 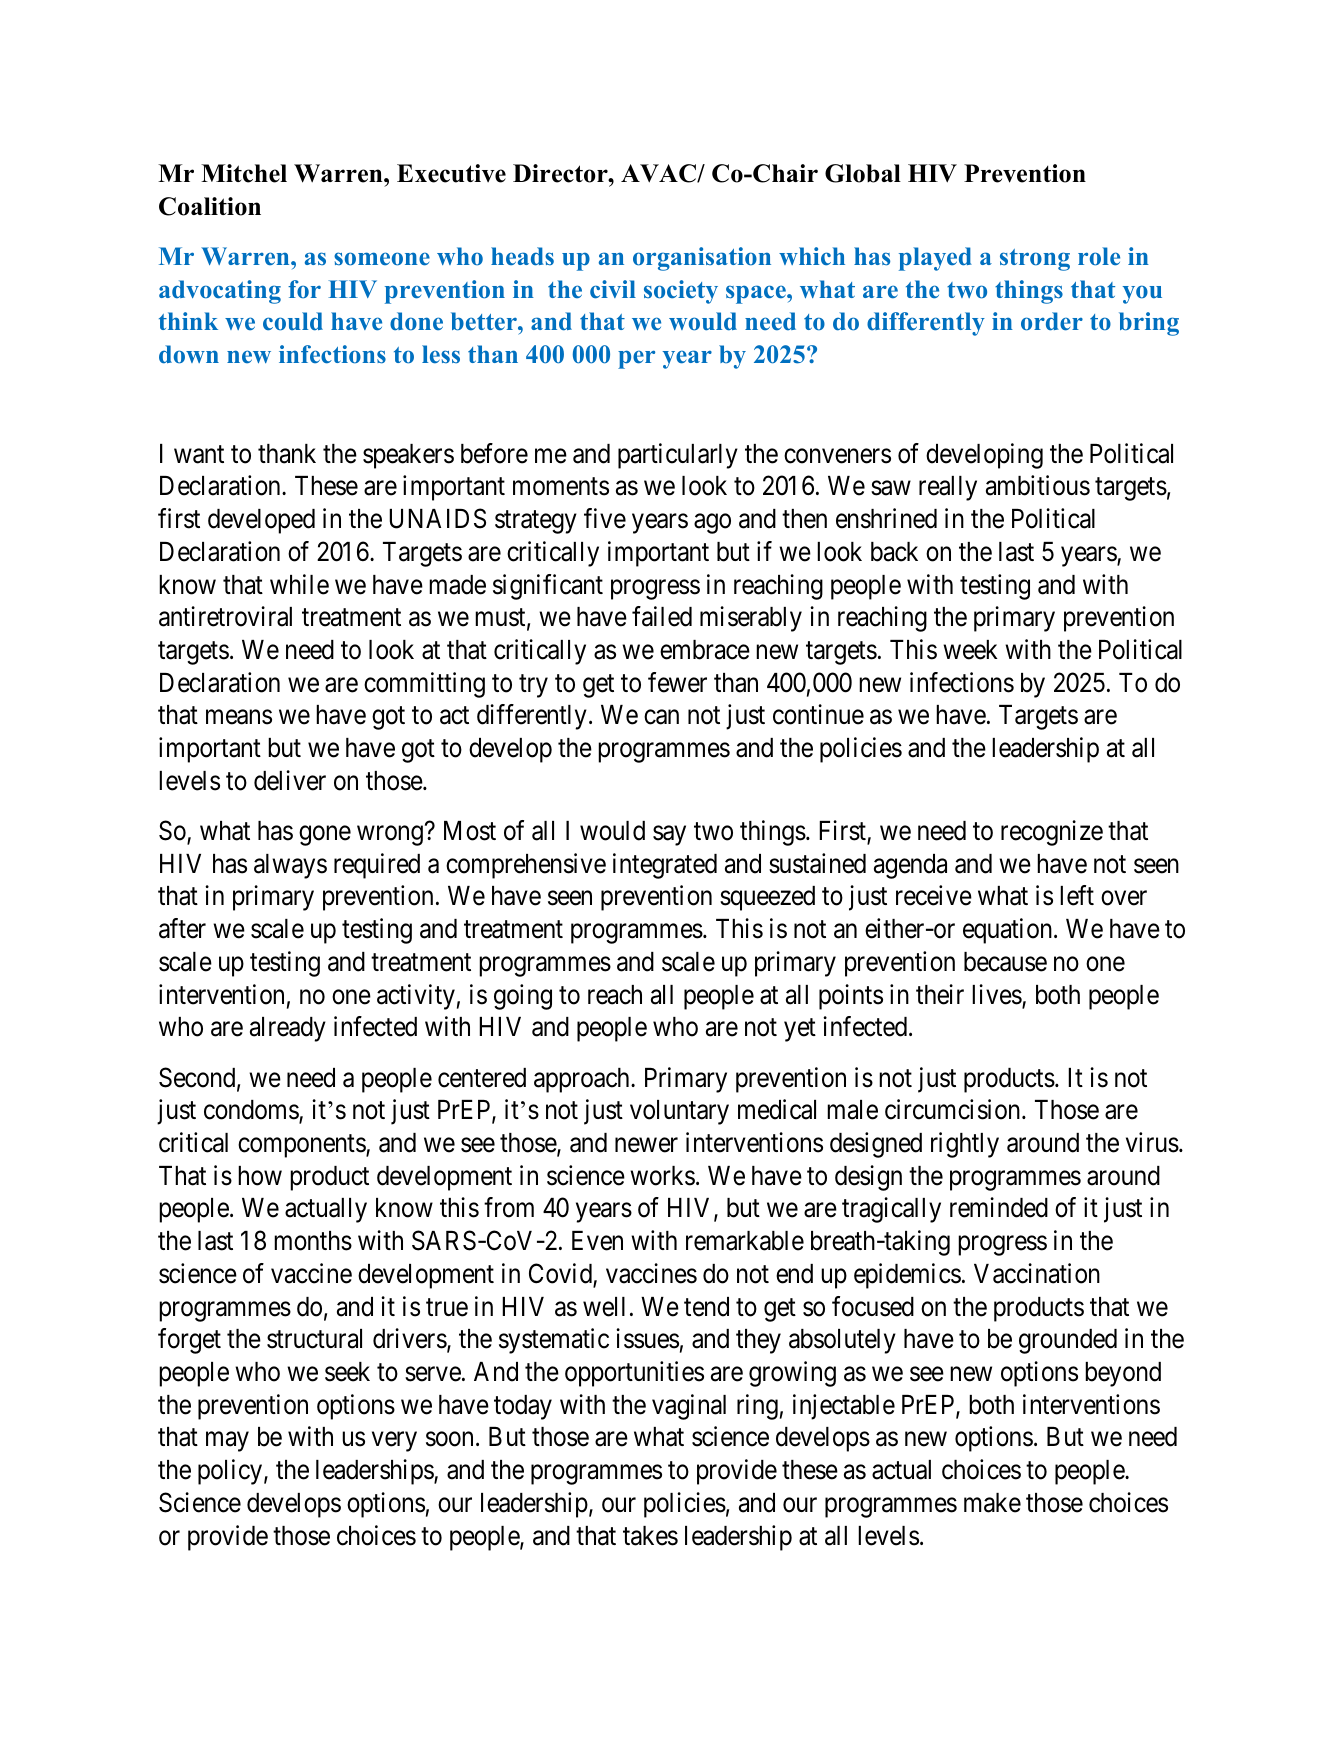 I want to click on strong, so click(x=1035, y=260).
